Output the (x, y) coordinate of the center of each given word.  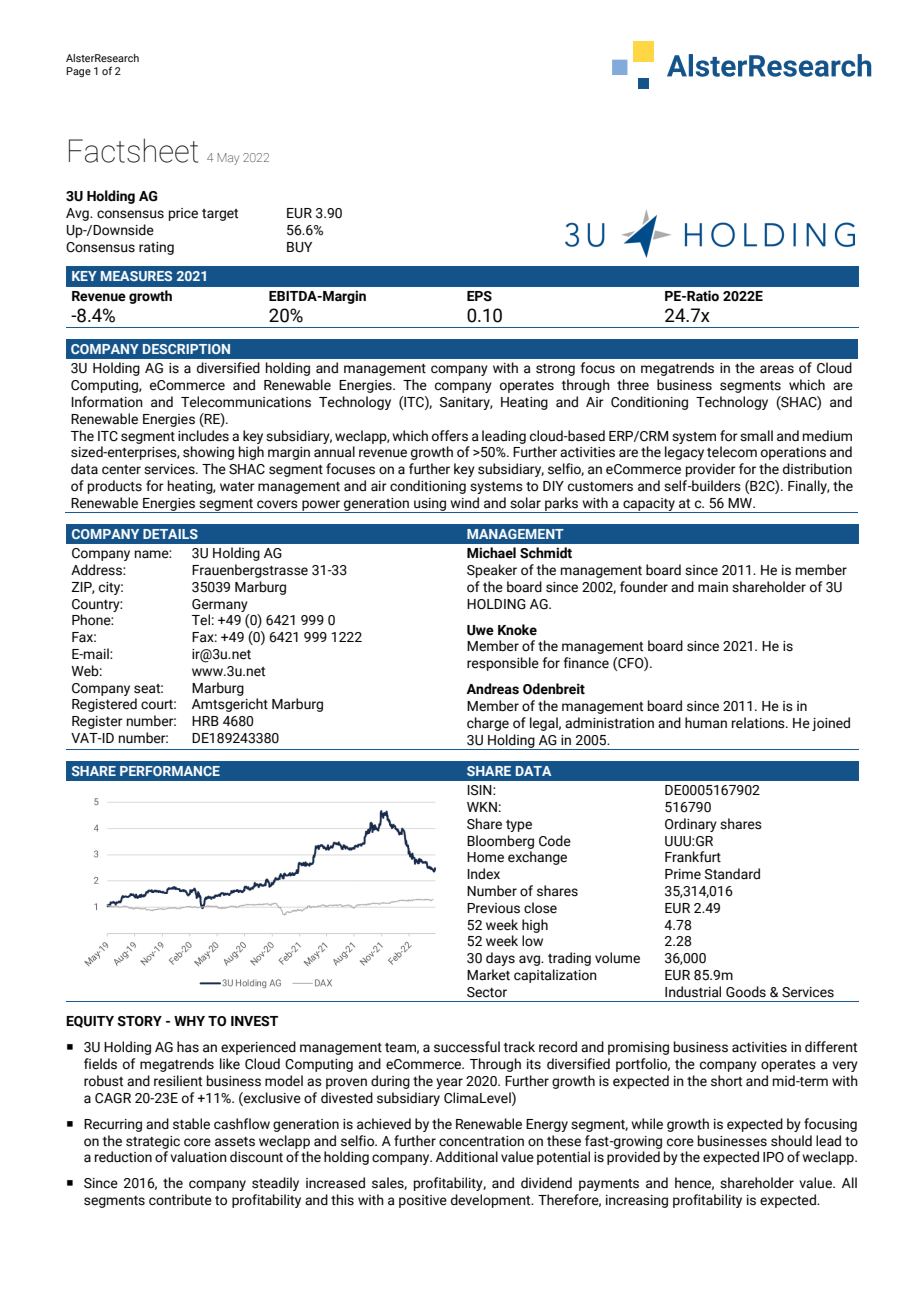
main (713, 587)
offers (450, 436)
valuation (198, 1157)
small (756, 436)
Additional (467, 1157)
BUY (299, 247)
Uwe (480, 630)
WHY (189, 1021)
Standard (732, 874)
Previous (493, 908)
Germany (220, 605)
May (228, 159)
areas (777, 369)
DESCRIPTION (186, 349)
